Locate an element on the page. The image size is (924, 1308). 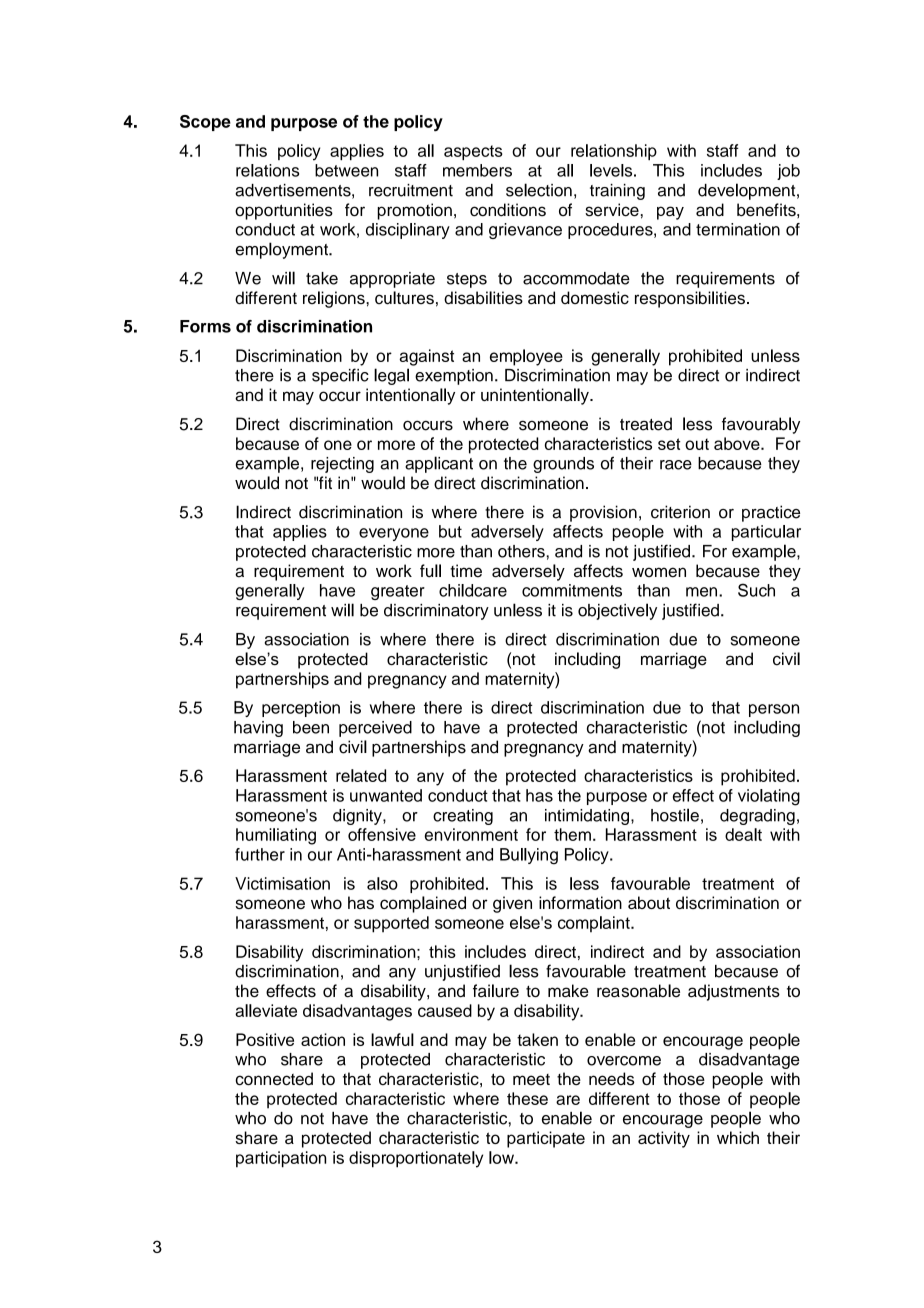
job is located at coordinates (788, 172).
